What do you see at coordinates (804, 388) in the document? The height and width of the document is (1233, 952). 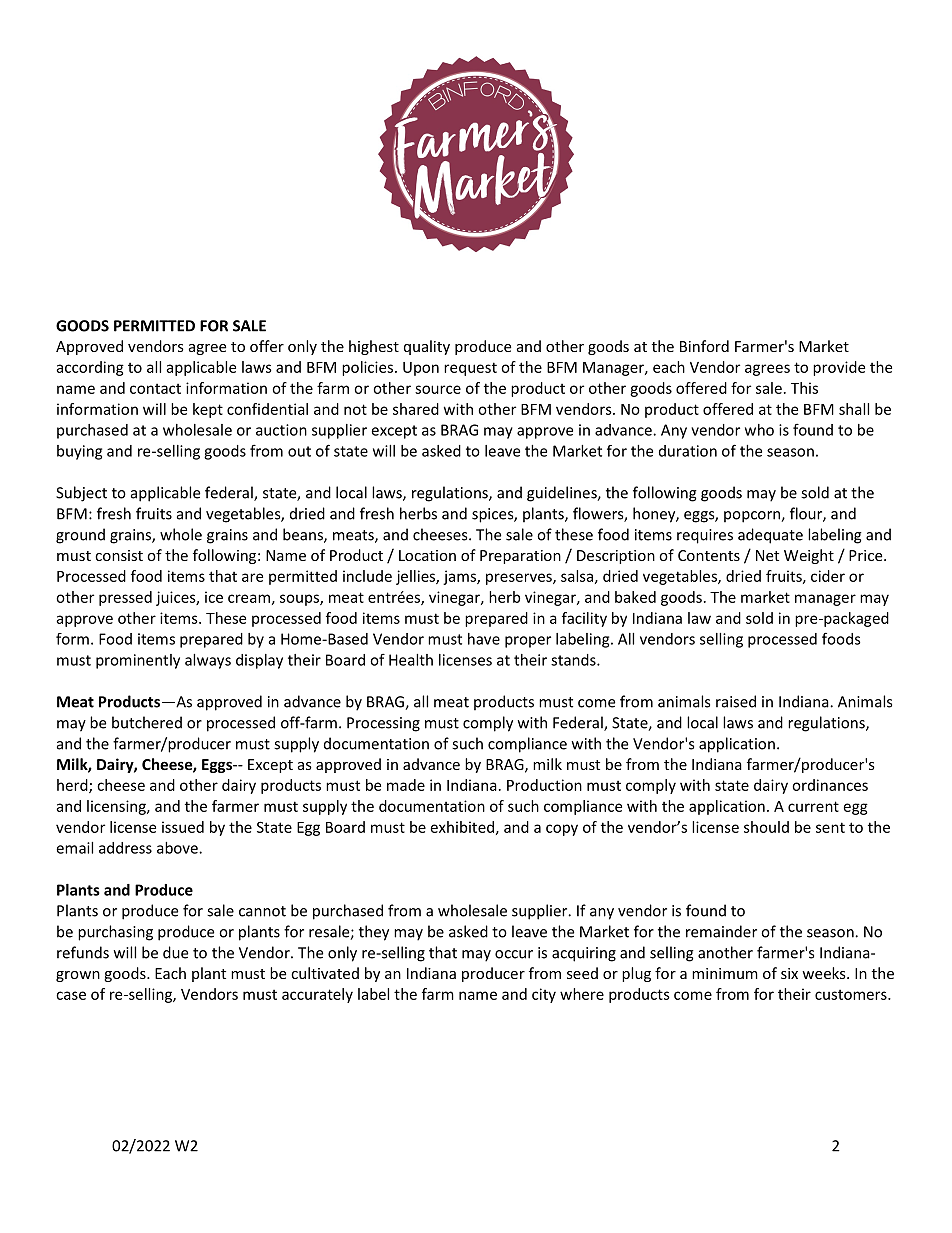 I see `This` at bounding box center [804, 388].
